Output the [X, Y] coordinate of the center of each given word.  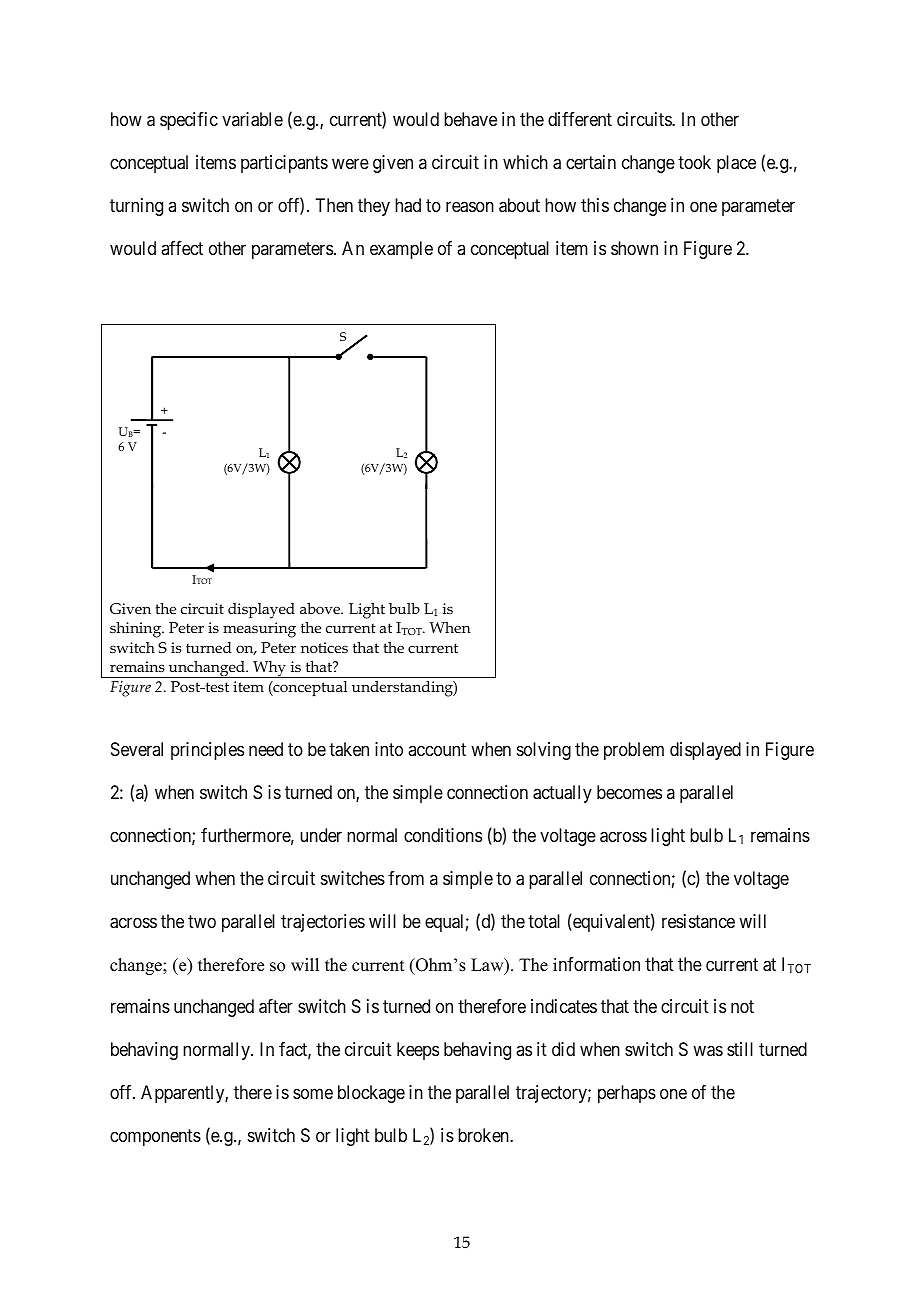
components [155, 1137]
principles [207, 751]
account [437, 749]
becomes [629, 792]
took [694, 162]
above [321, 608]
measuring [259, 630]
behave [470, 119]
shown [634, 248]
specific [189, 121]
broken [484, 1135]
